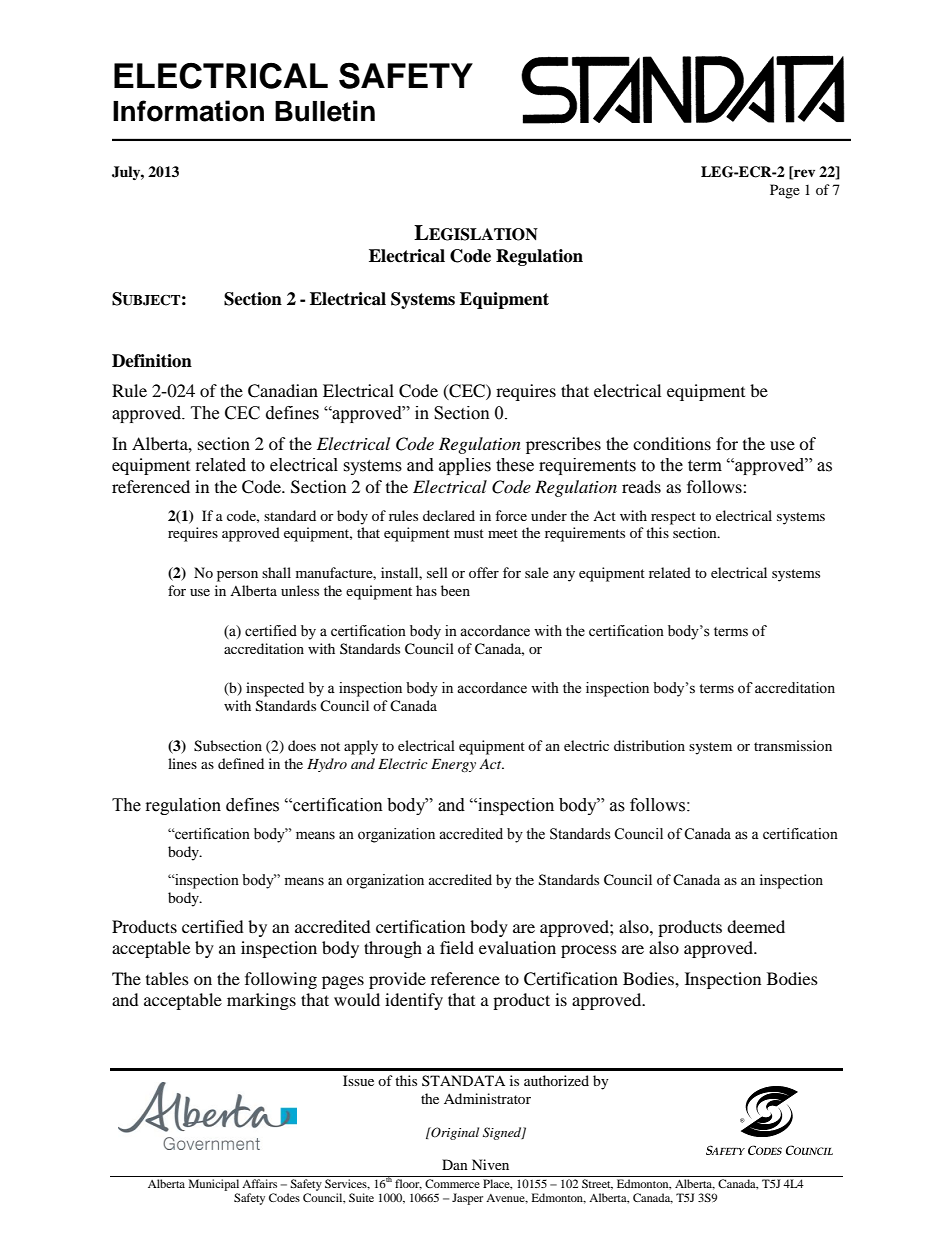 The width and height of the screenshot is (952, 1233). I want to click on Energy, so click(453, 765).
